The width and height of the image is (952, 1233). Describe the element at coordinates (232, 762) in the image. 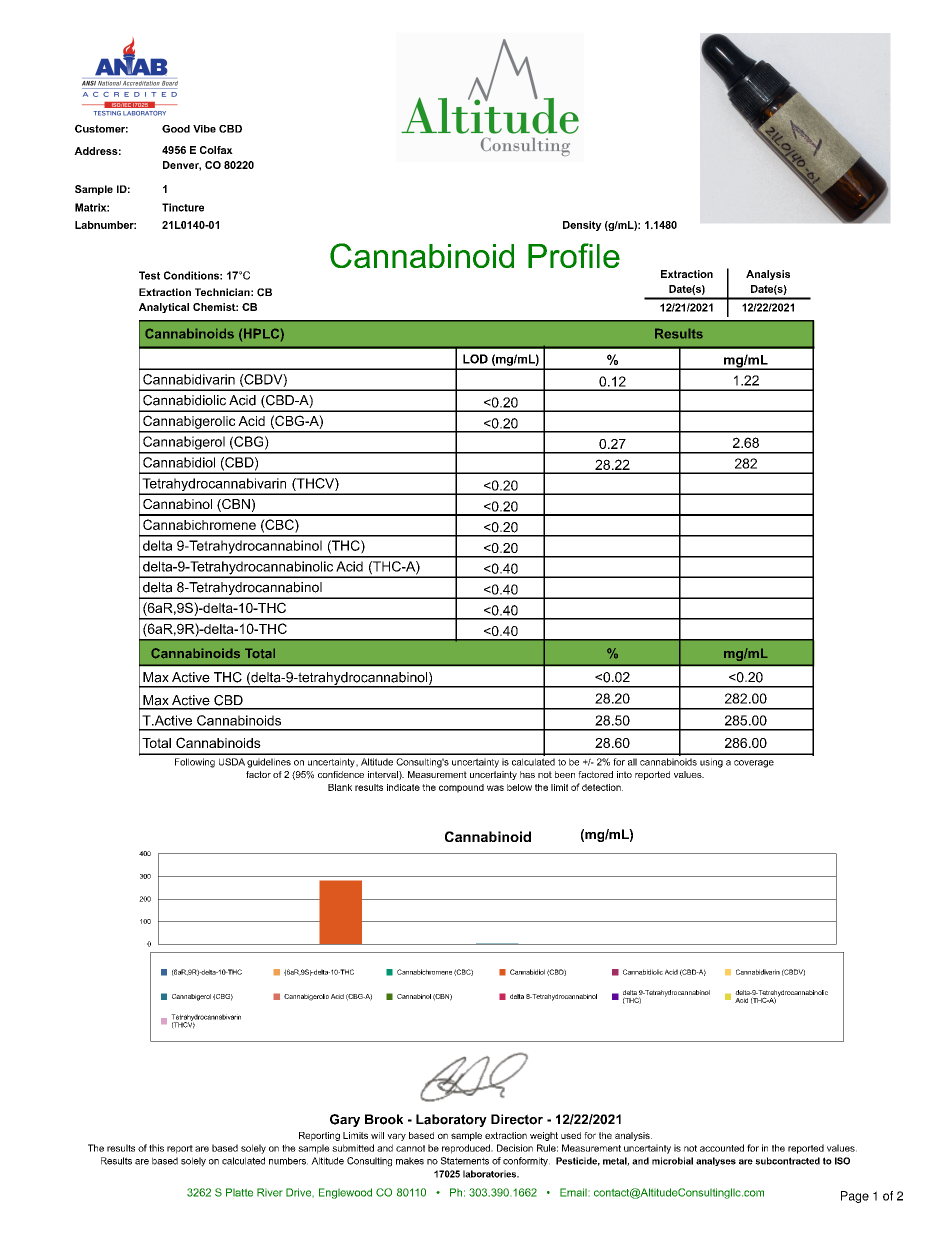

I see `USDA` at that location.
